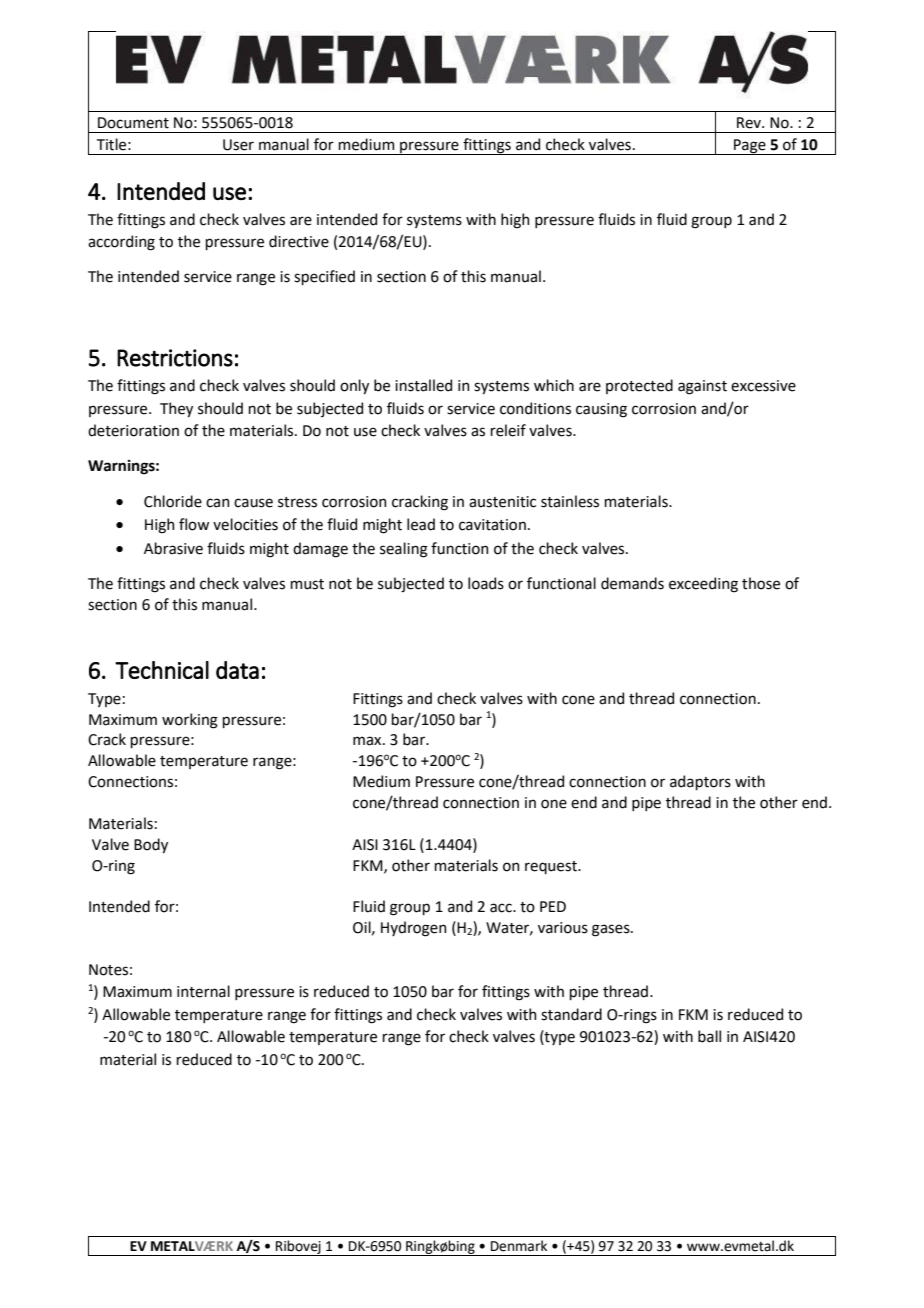  Describe the element at coordinates (702, 387) in the image. I see `against` at that location.
